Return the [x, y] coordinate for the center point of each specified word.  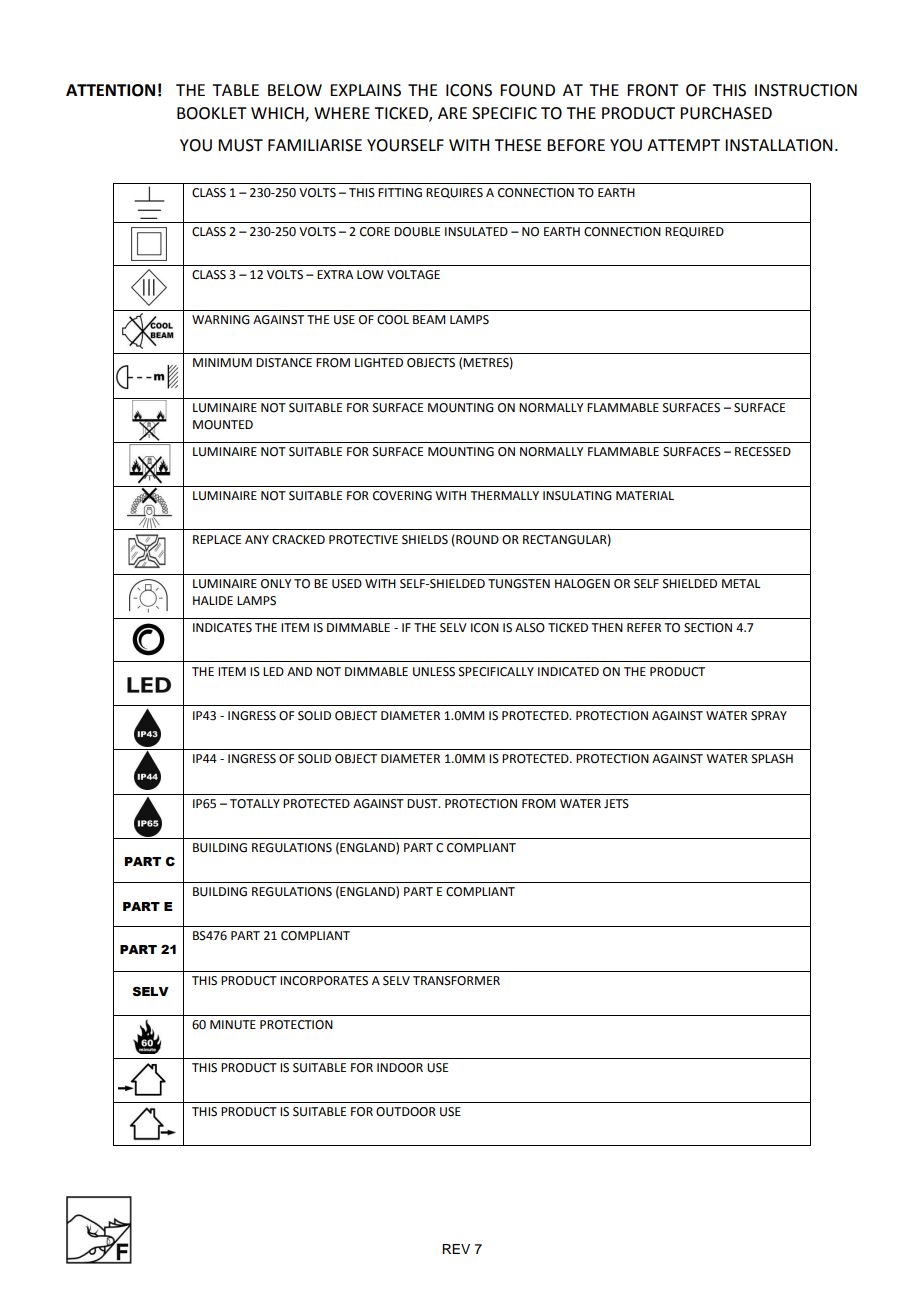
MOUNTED [223, 425]
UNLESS [434, 672]
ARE [452, 113]
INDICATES [222, 628]
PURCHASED [726, 113]
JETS [616, 804]
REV [456, 1249]
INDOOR [400, 1068]
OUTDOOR [406, 1112]
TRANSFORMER [456, 981]
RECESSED [763, 452]
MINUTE [233, 1025]
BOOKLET [212, 113]
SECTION [708, 628]
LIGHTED [379, 363]
